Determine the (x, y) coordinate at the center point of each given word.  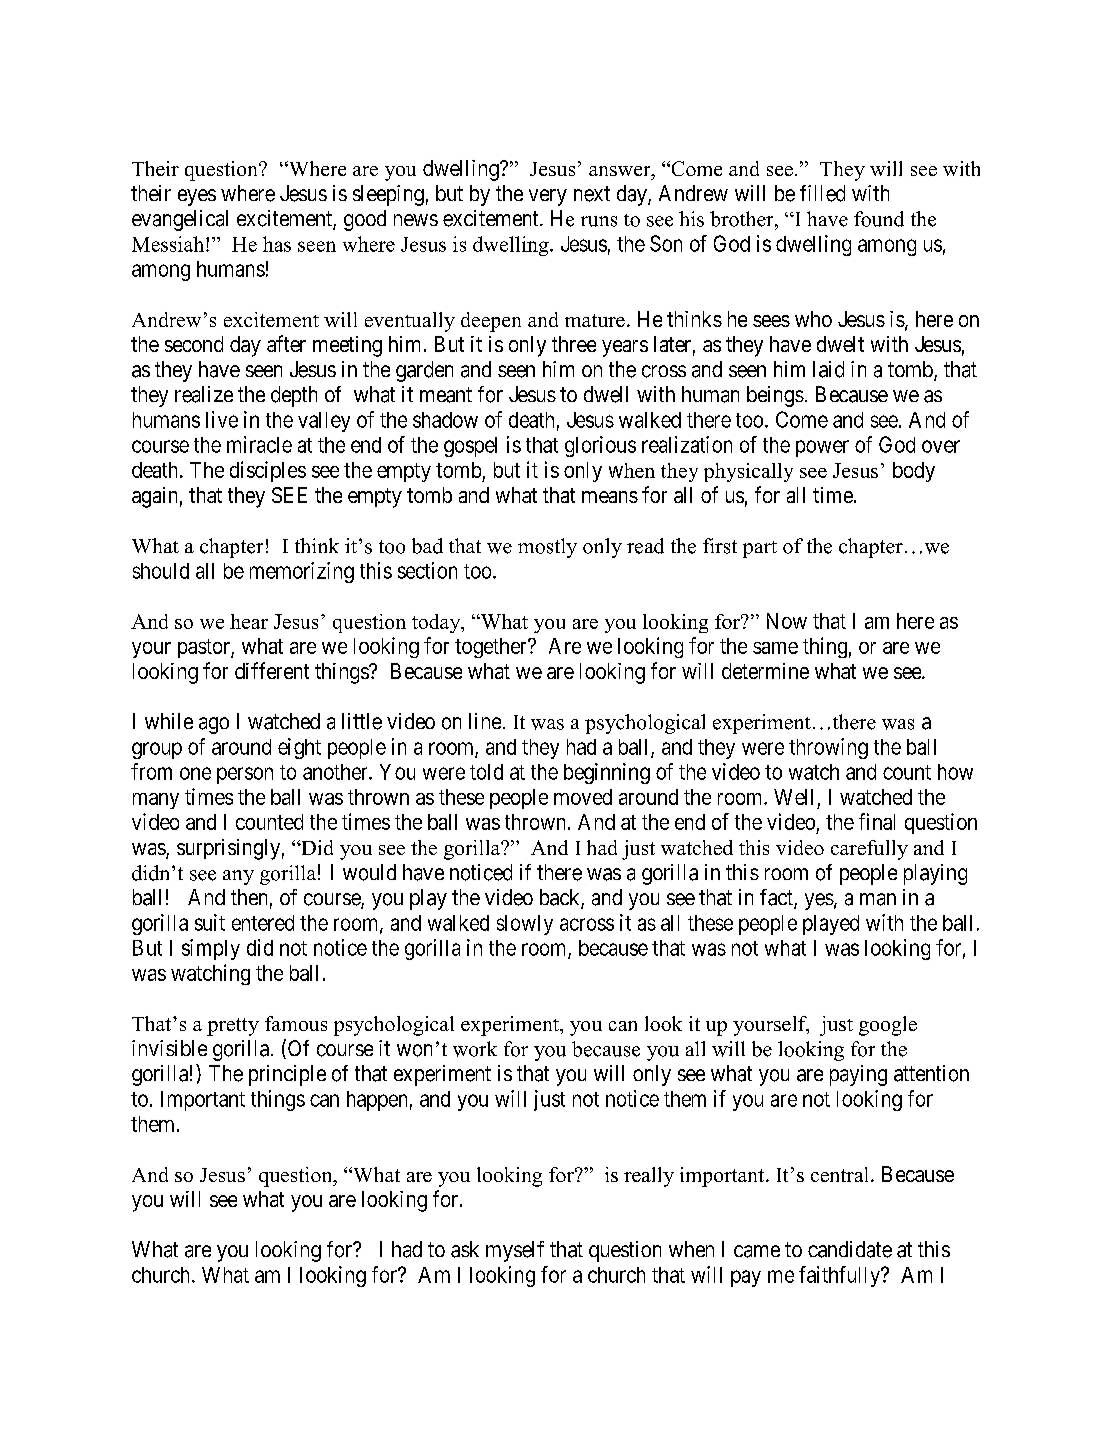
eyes (197, 197)
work (475, 1049)
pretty (233, 1027)
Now (787, 621)
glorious (600, 446)
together (492, 648)
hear (249, 621)
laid (828, 369)
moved (583, 797)
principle (287, 1075)
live (222, 419)
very (548, 197)
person (245, 775)
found (879, 219)
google (888, 1026)
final (877, 821)
